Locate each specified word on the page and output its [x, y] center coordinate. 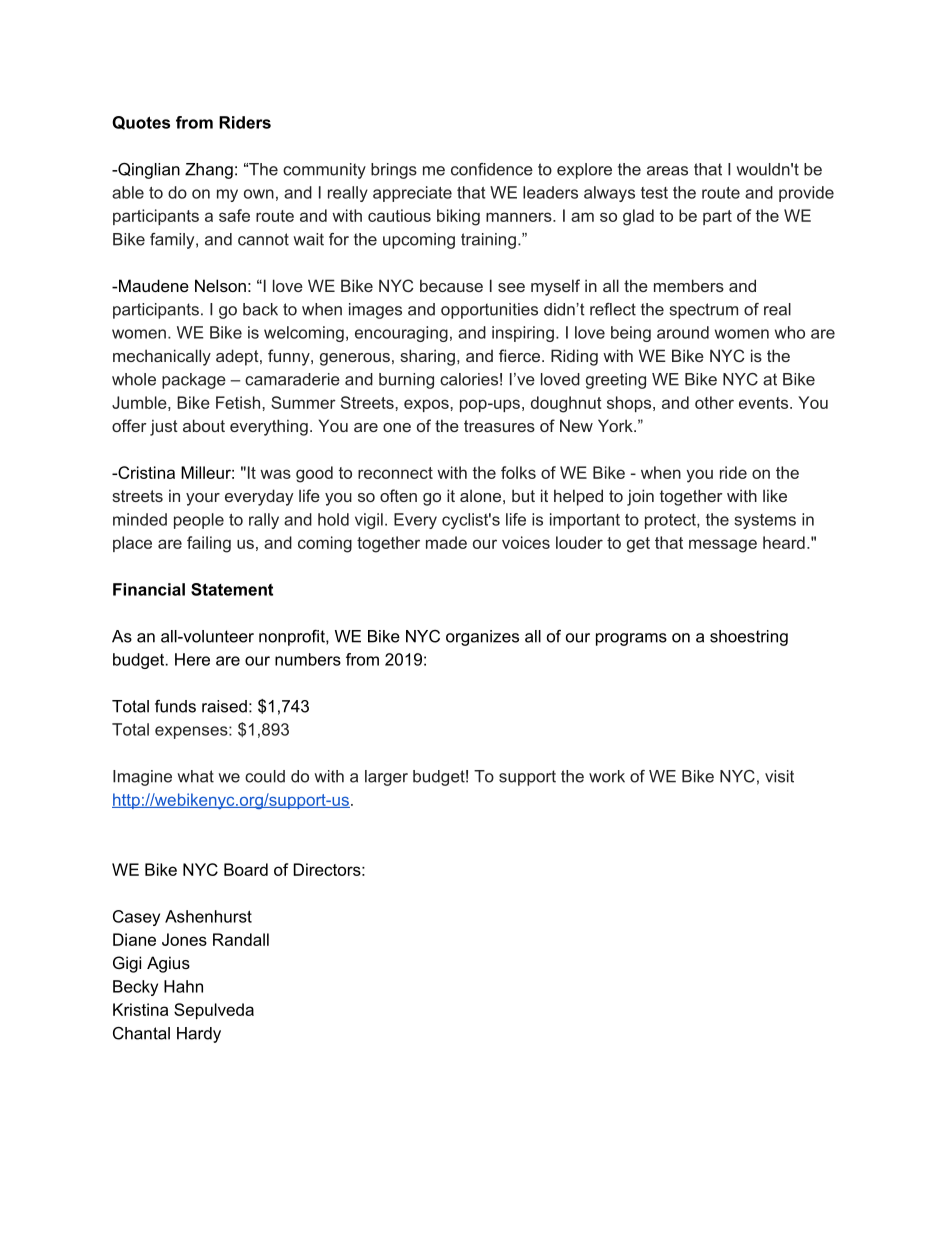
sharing [427, 357]
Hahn [183, 986]
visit [779, 776]
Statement [232, 589]
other [714, 402]
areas [667, 171]
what [195, 776]
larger [386, 778]
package [194, 381]
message [723, 546]
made [446, 542]
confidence [492, 169]
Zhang [209, 171]
